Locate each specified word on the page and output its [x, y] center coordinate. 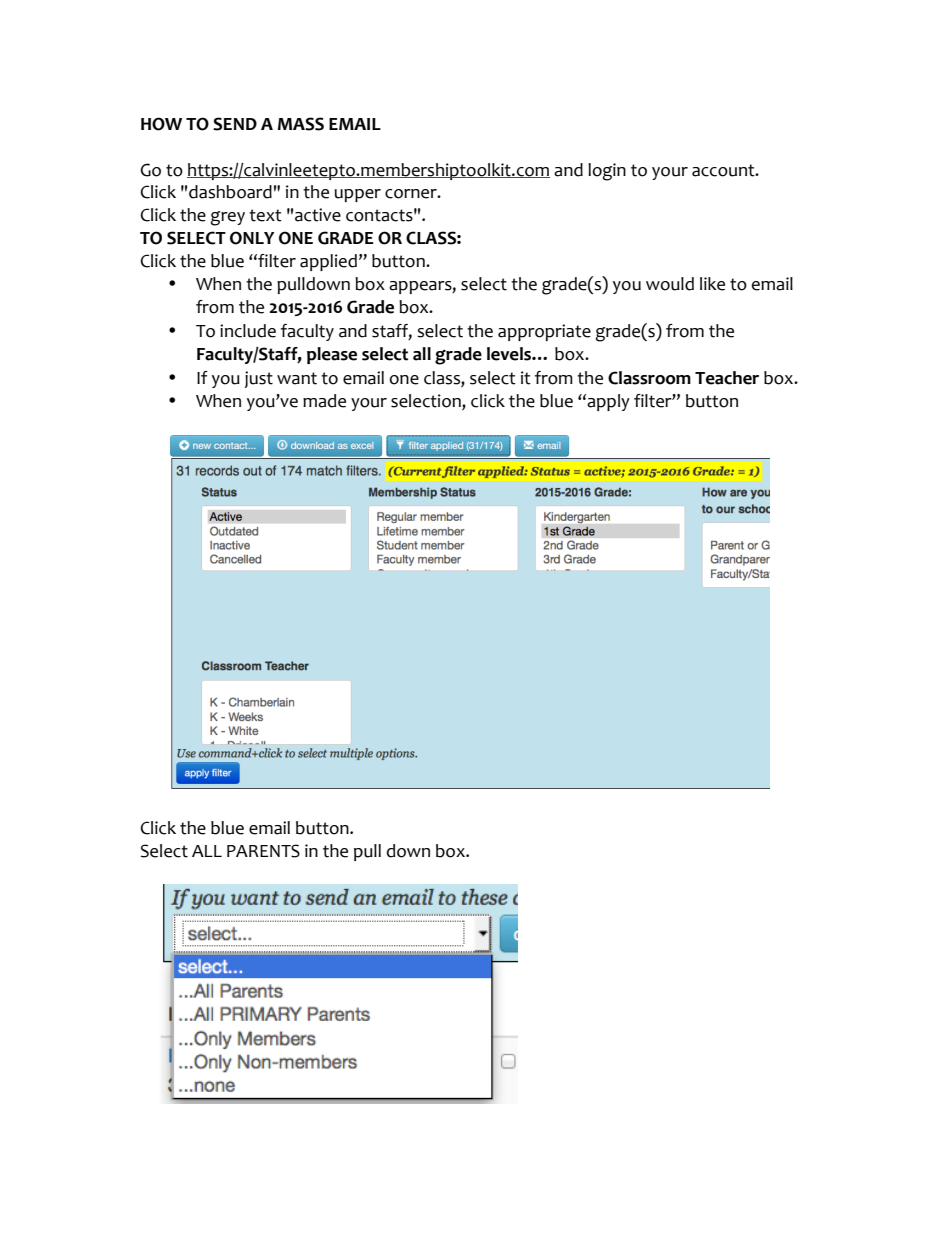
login [607, 172]
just [259, 379]
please [332, 355]
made [324, 401]
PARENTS [263, 851]
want [297, 378]
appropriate [544, 332]
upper [358, 195]
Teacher [727, 378]
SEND [235, 124]
